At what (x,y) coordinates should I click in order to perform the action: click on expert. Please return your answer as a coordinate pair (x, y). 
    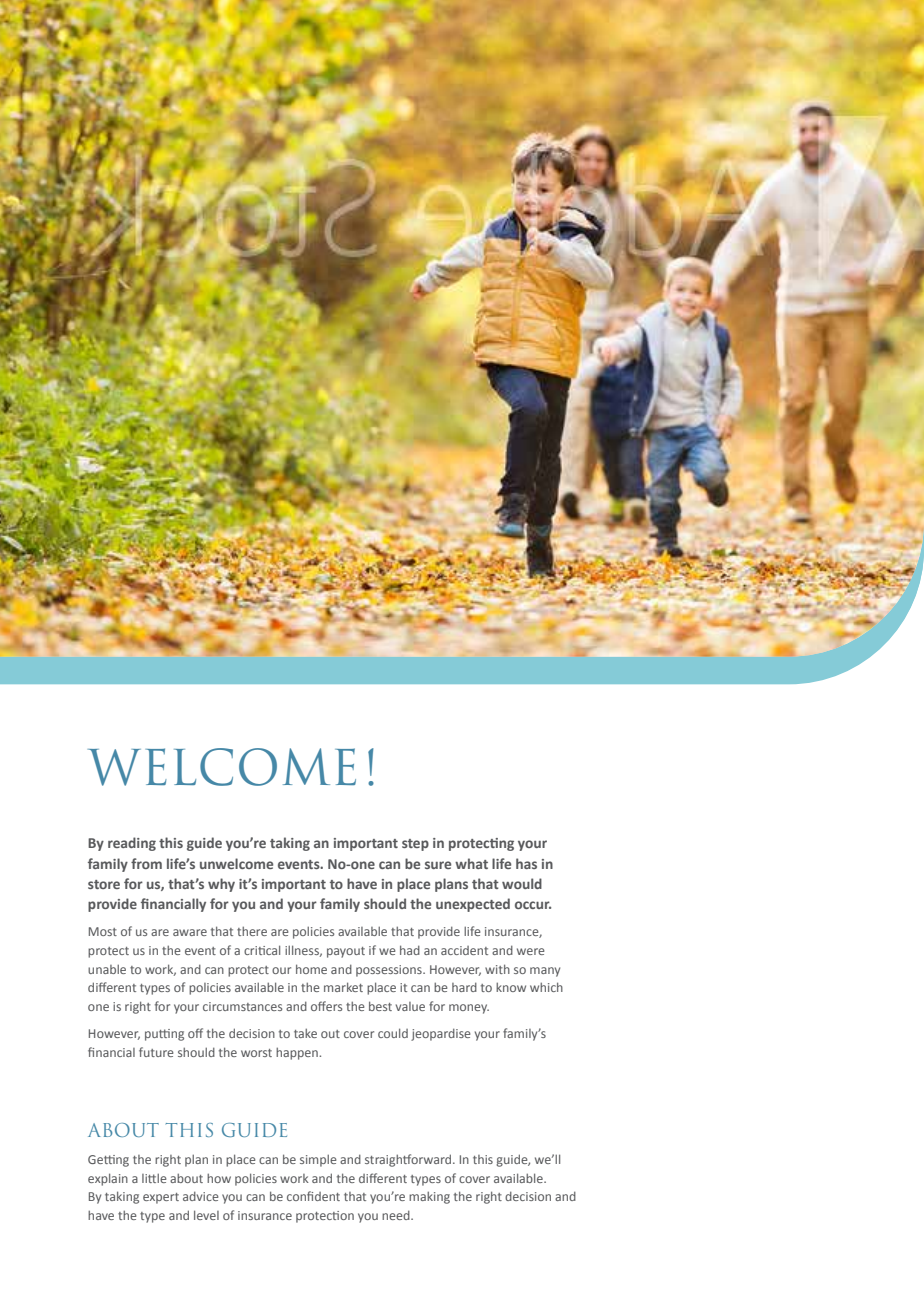
    Looking at the image, I should click on (161, 1198).
